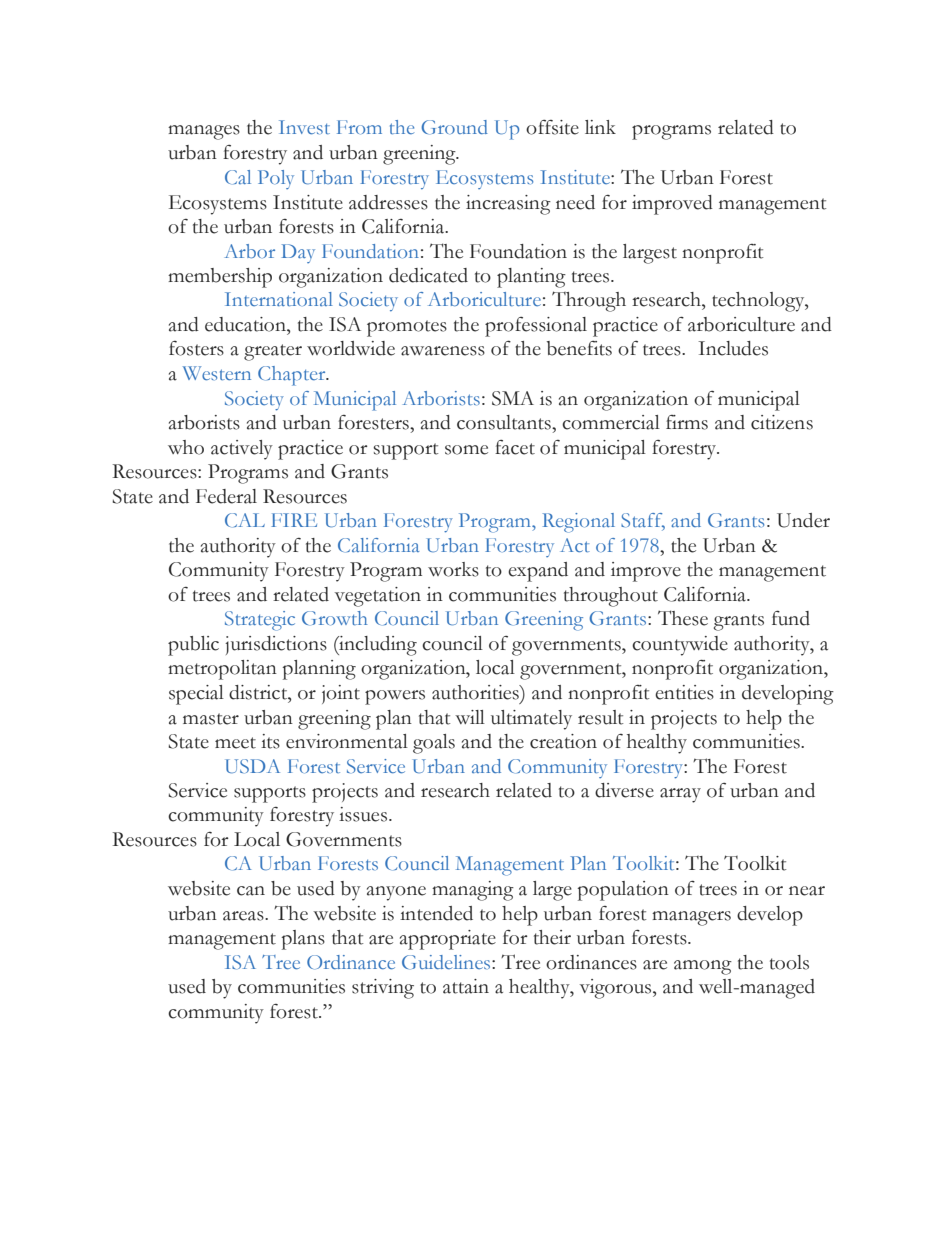  I want to click on works, so click(453, 569).
